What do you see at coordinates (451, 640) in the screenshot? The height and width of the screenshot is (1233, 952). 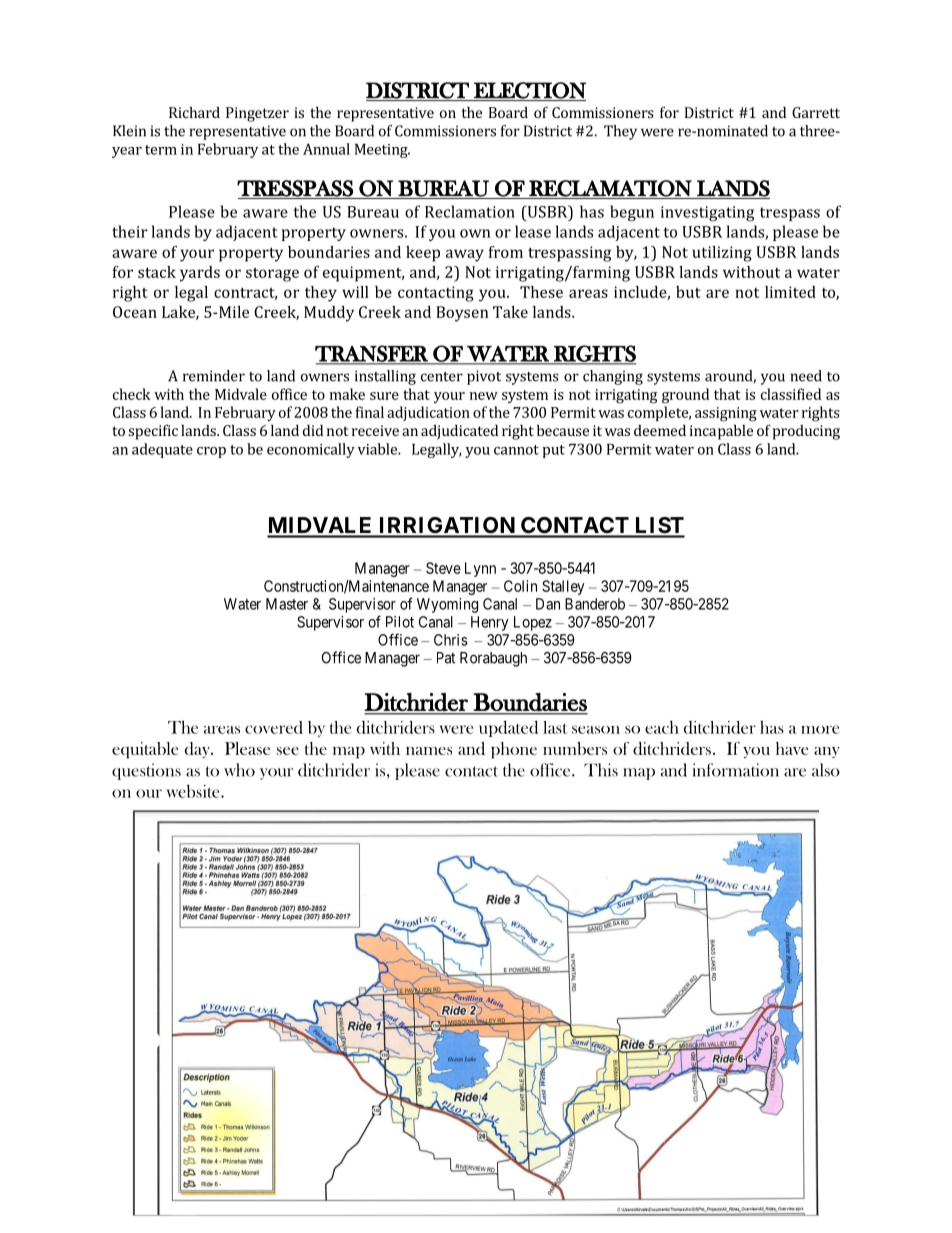 I see `Chris` at bounding box center [451, 640].
